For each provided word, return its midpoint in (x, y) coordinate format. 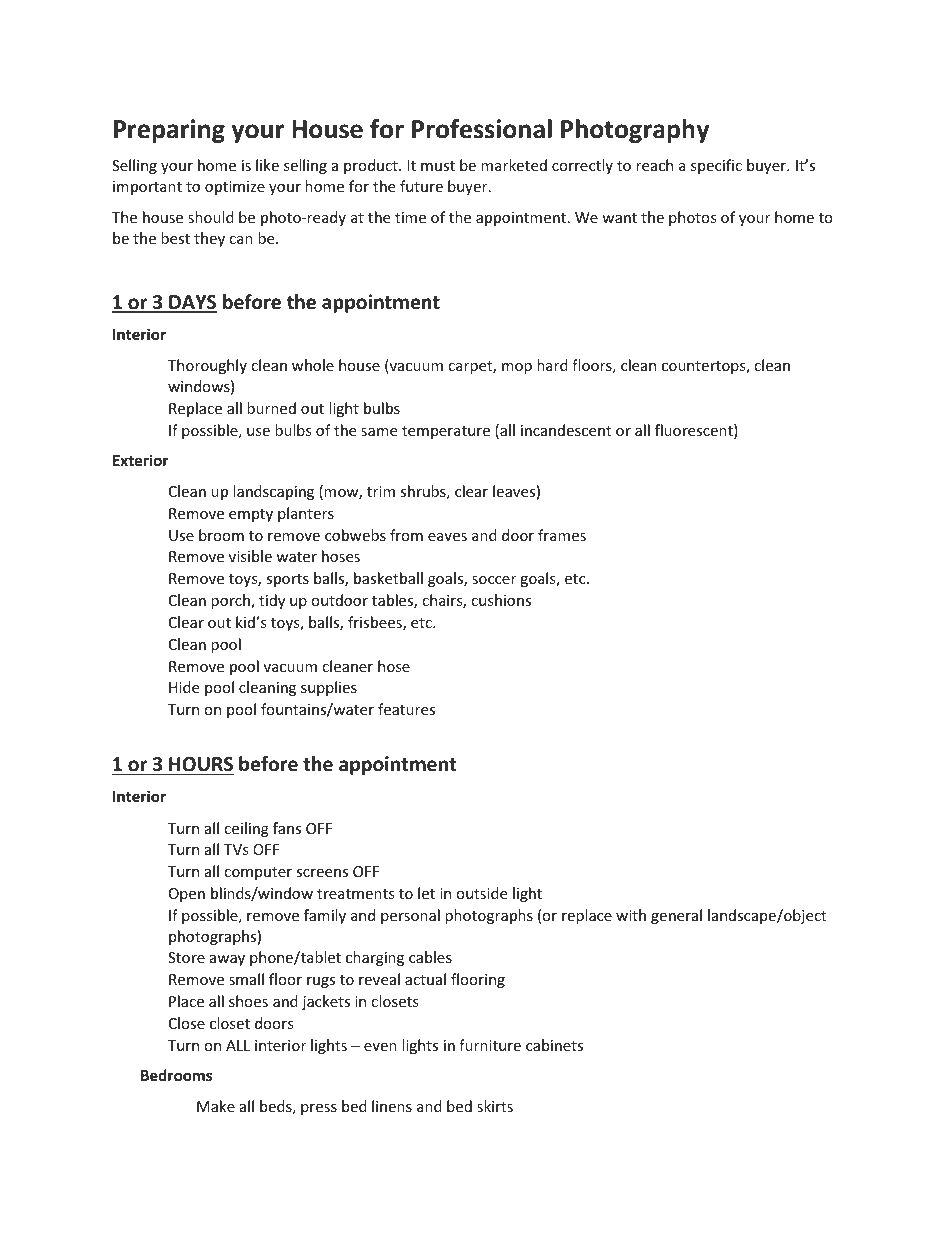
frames (562, 535)
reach (654, 165)
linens (392, 1106)
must (438, 166)
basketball (388, 578)
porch (231, 601)
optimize (235, 188)
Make (216, 1106)
